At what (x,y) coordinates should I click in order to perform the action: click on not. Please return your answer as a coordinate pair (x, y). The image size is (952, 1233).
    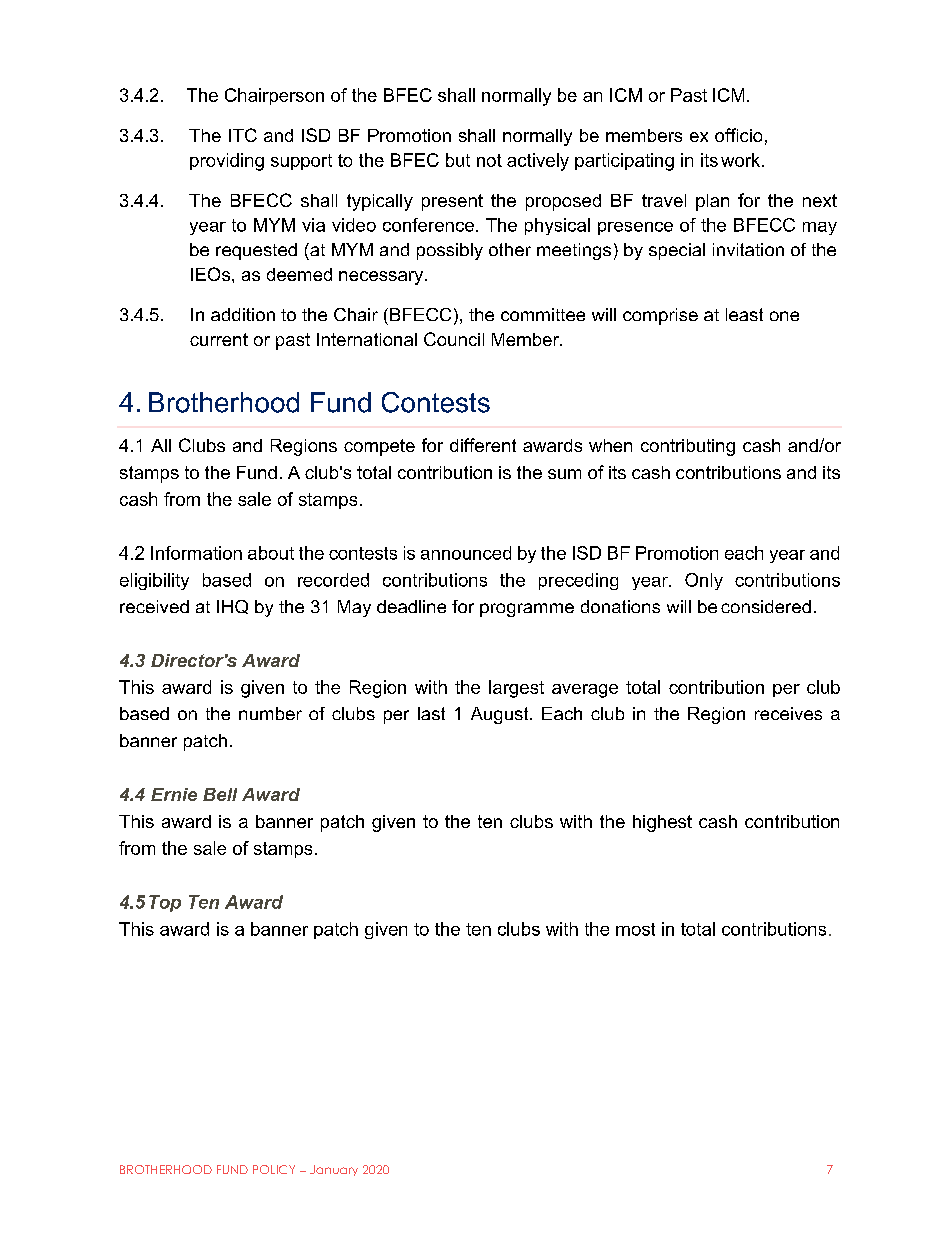
    Looking at the image, I should click on (489, 160).
